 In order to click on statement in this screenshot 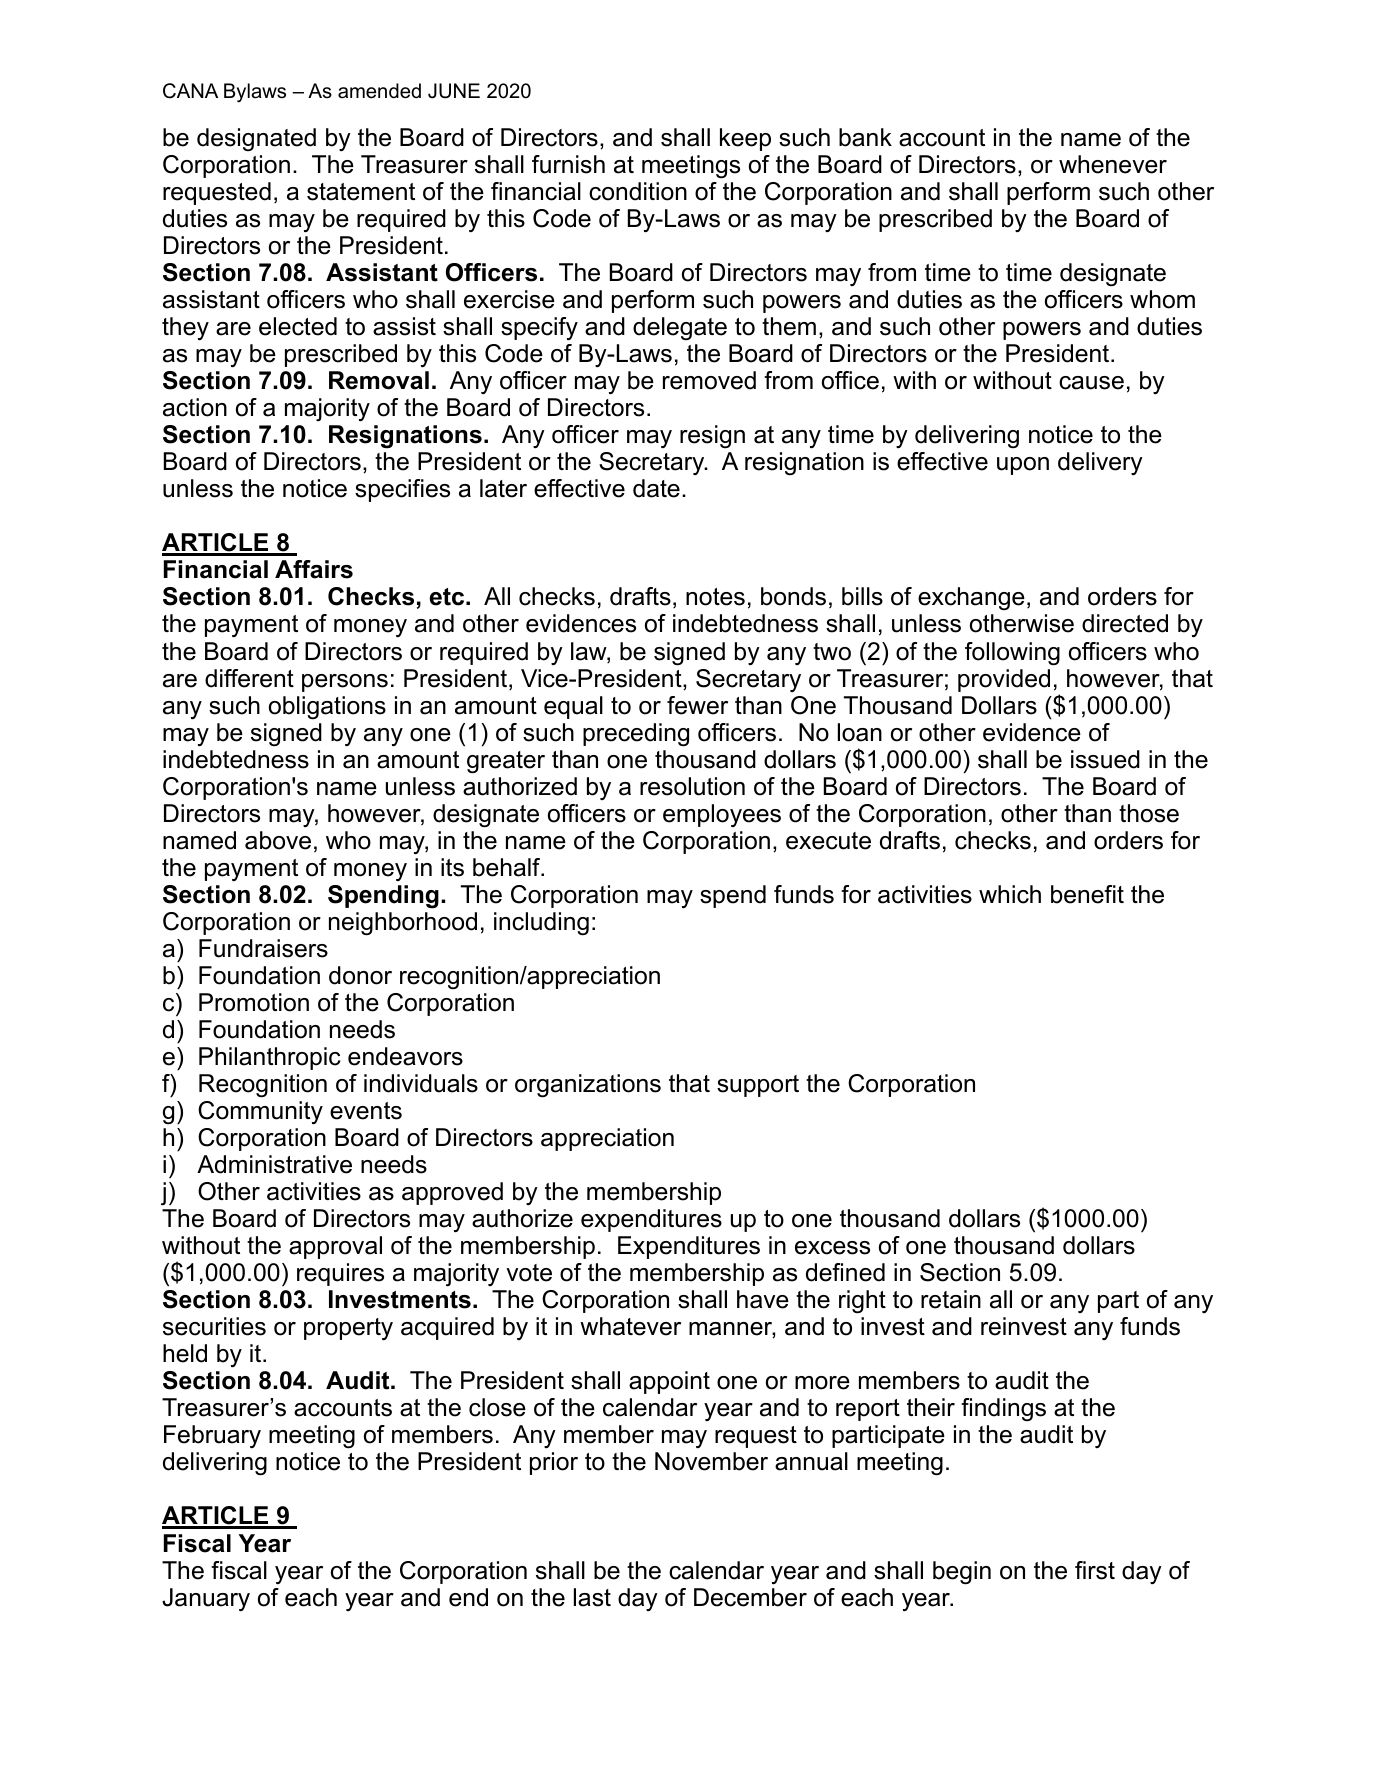, I will do `click(361, 192)`.
